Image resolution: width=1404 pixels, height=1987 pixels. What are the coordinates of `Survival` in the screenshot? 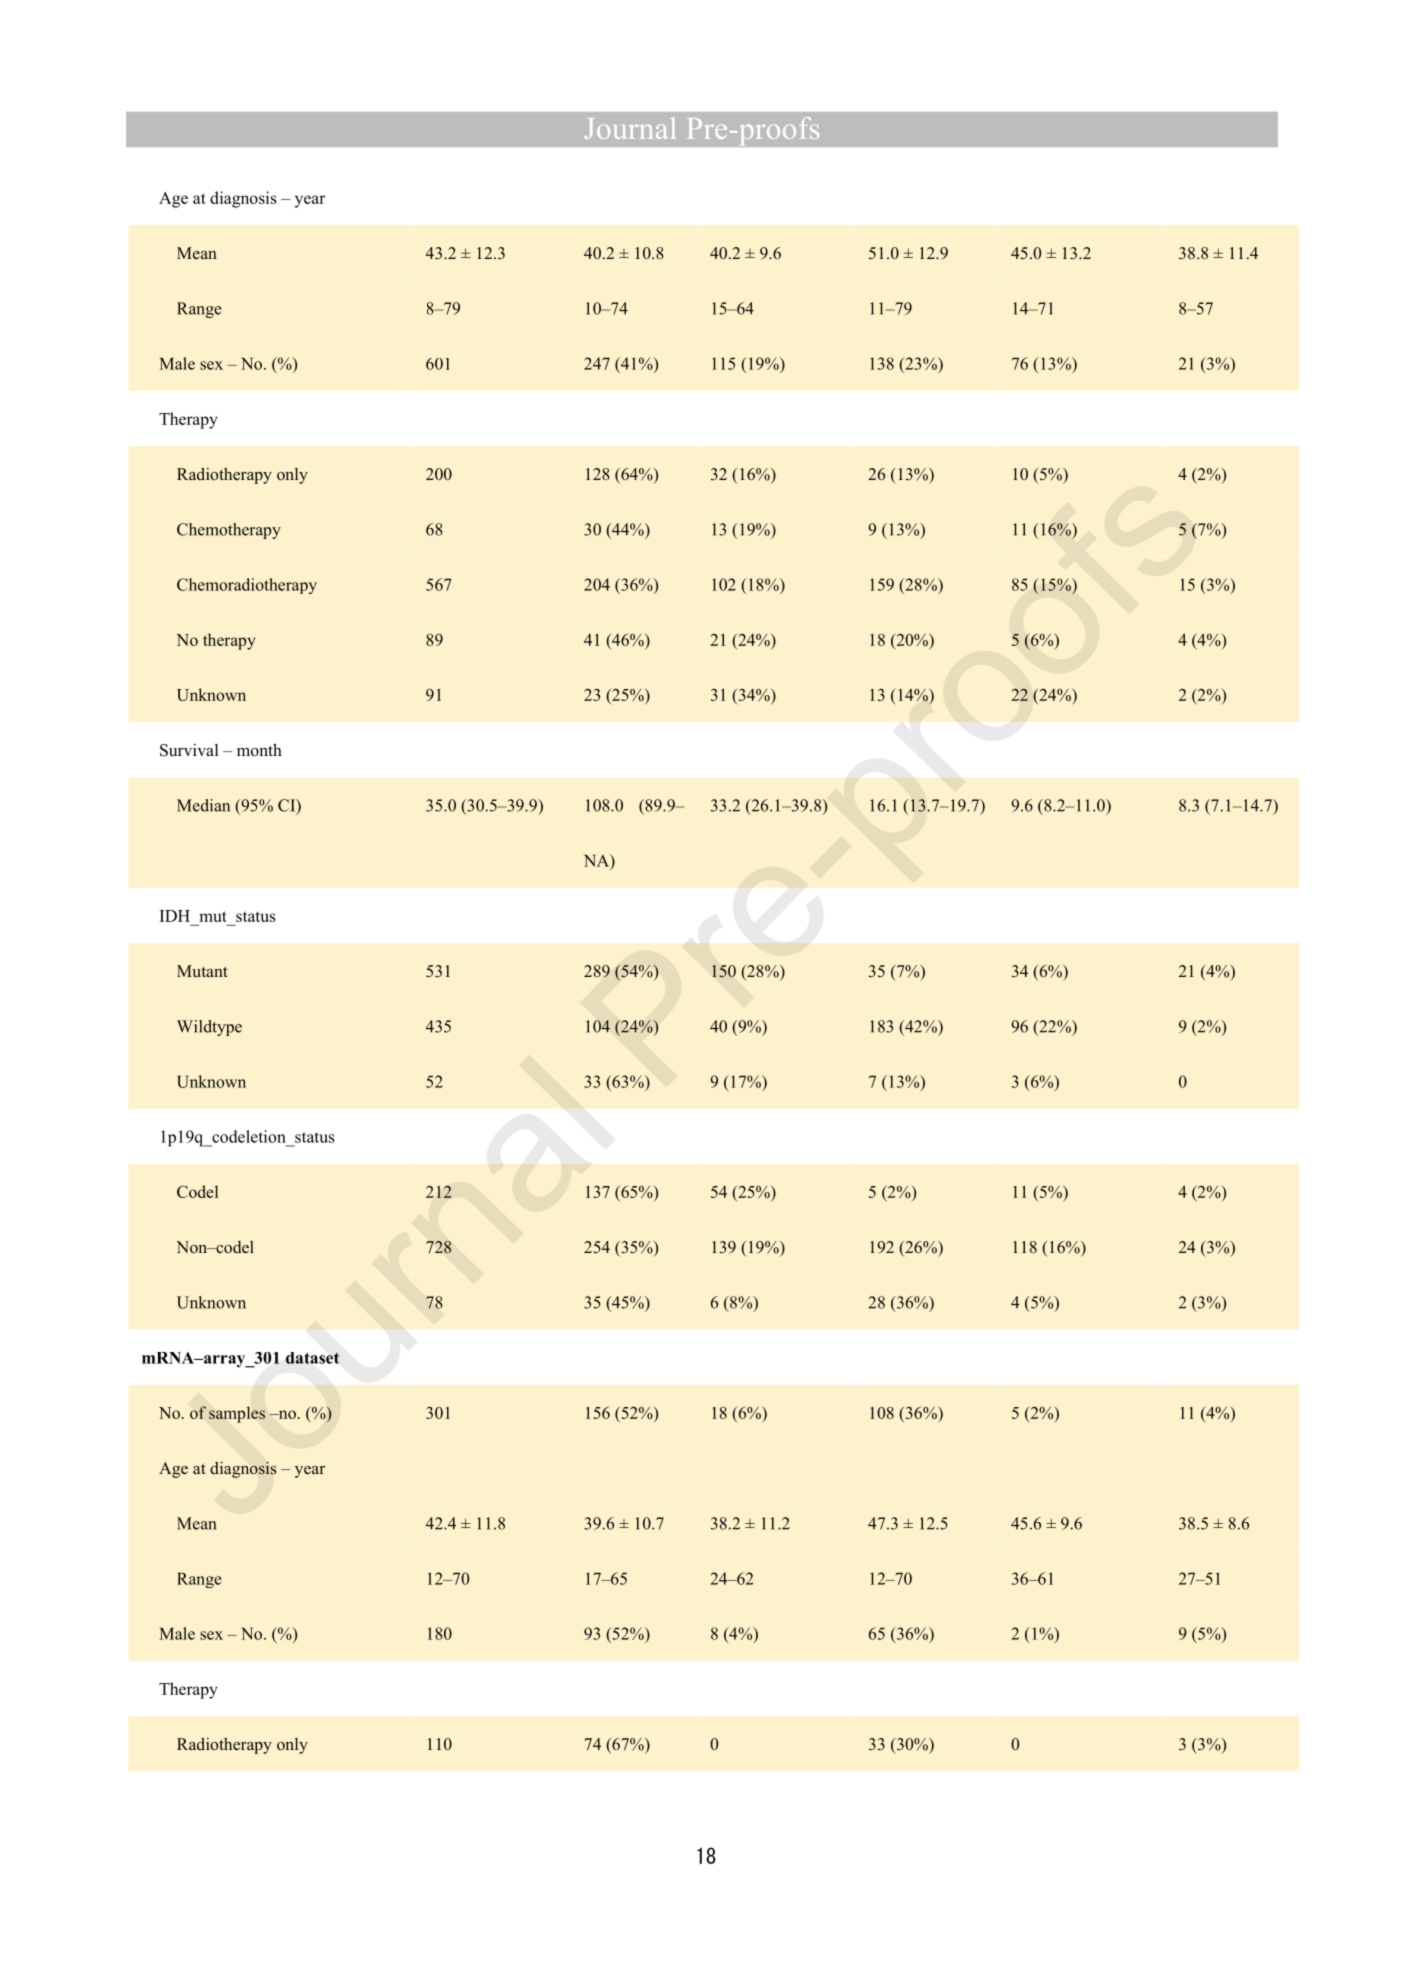 It's located at (189, 750).
